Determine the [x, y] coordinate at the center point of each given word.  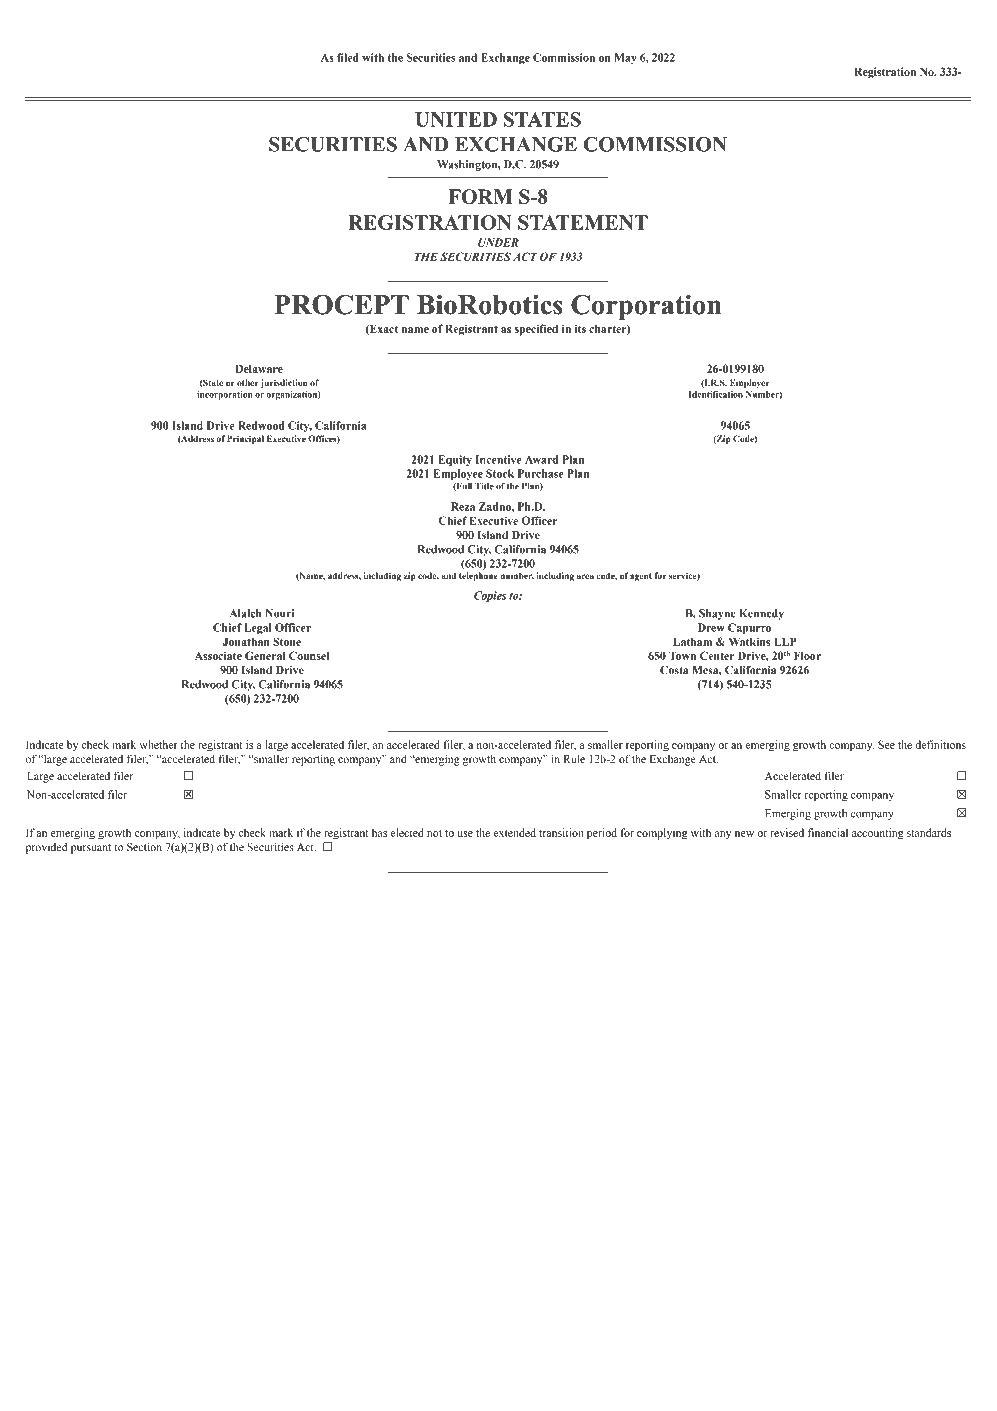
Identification [716, 394]
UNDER [498, 242]
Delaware [259, 368]
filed [348, 57]
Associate [218, 655]
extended [514, 832]
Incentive [499, 459]
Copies [490, 596]
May [625, 58]
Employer [750, 383]
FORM [480, 196]
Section [144, 846]
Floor [807, 655]
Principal [245, 439]
